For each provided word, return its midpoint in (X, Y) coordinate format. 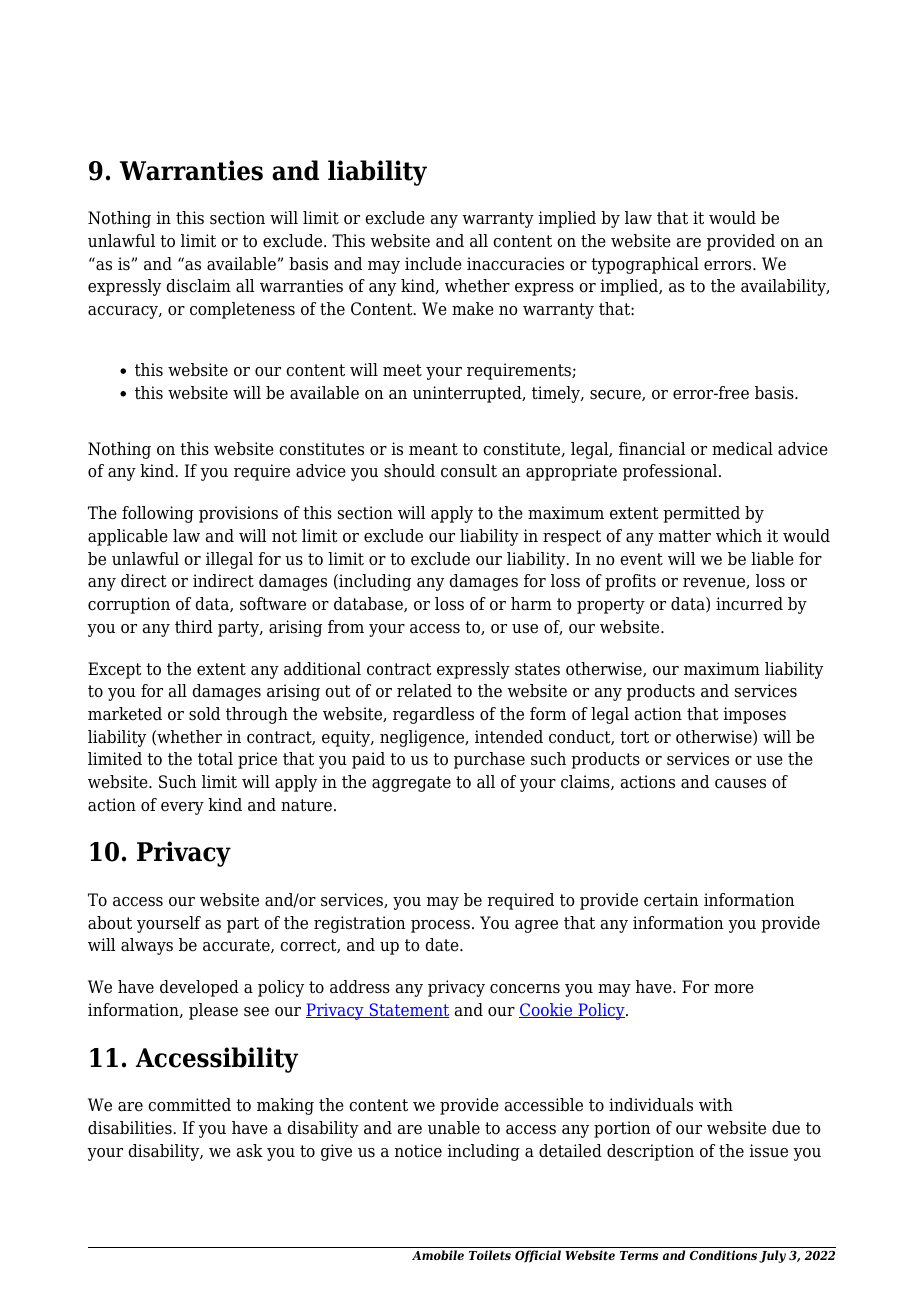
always (147, 946)
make (473, 309)
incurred (749, 604)
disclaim (198, 286)
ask (250, 1151)
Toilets (490, 1255)
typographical (645, 265)
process (440, 926)
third (194, 627)
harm (531, 604)
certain (671, 900)
